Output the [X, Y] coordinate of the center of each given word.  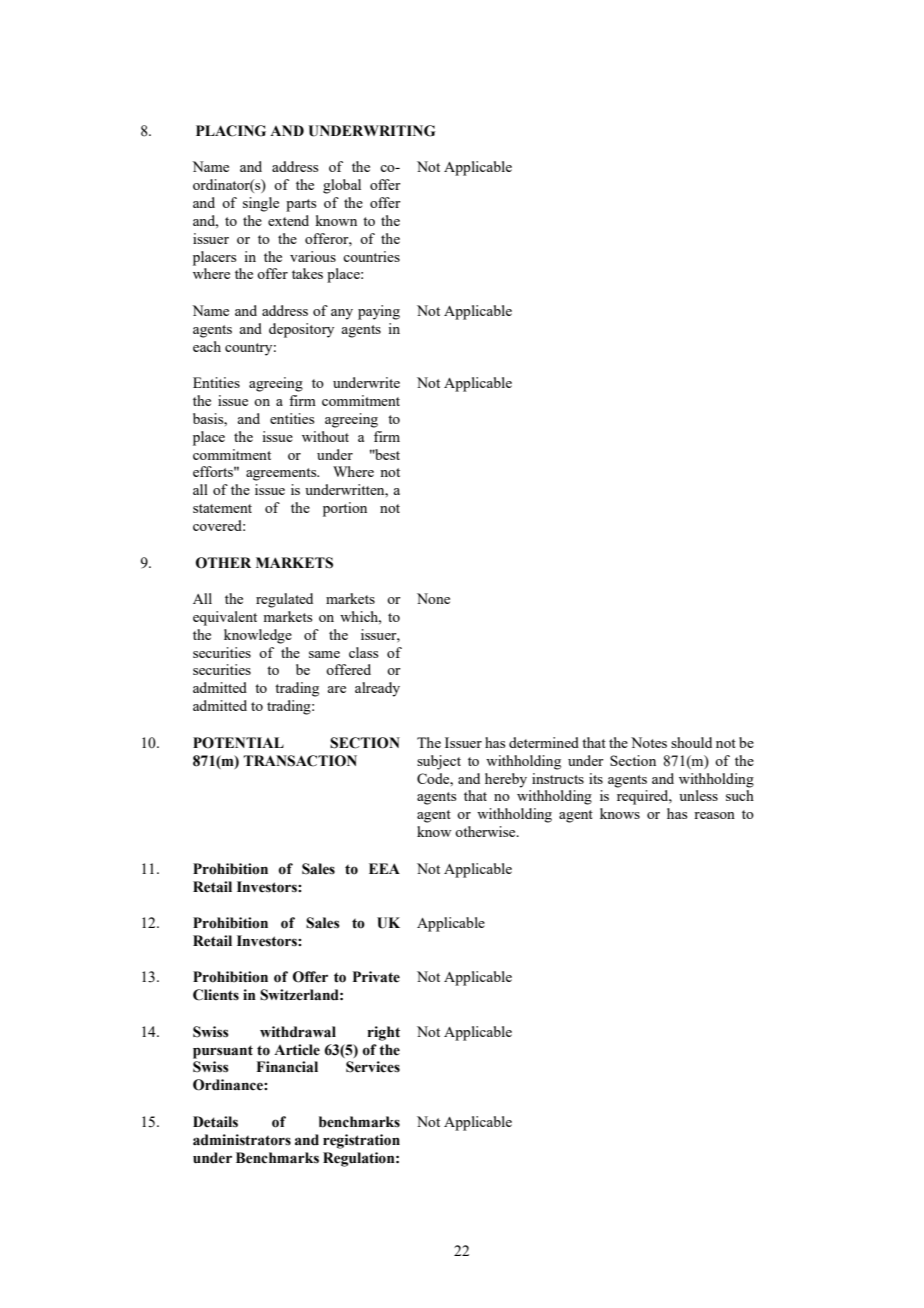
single [261, 204]
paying [379, 312]
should [691, 742]
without [325, 436]
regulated [284, 600]
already [377, 689]
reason [714, 815]
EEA [384, 868]
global [342, 186]
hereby [506, 780]
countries [371, 256]
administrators [242, 1140]
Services [373, 1067]
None [433, 598]
